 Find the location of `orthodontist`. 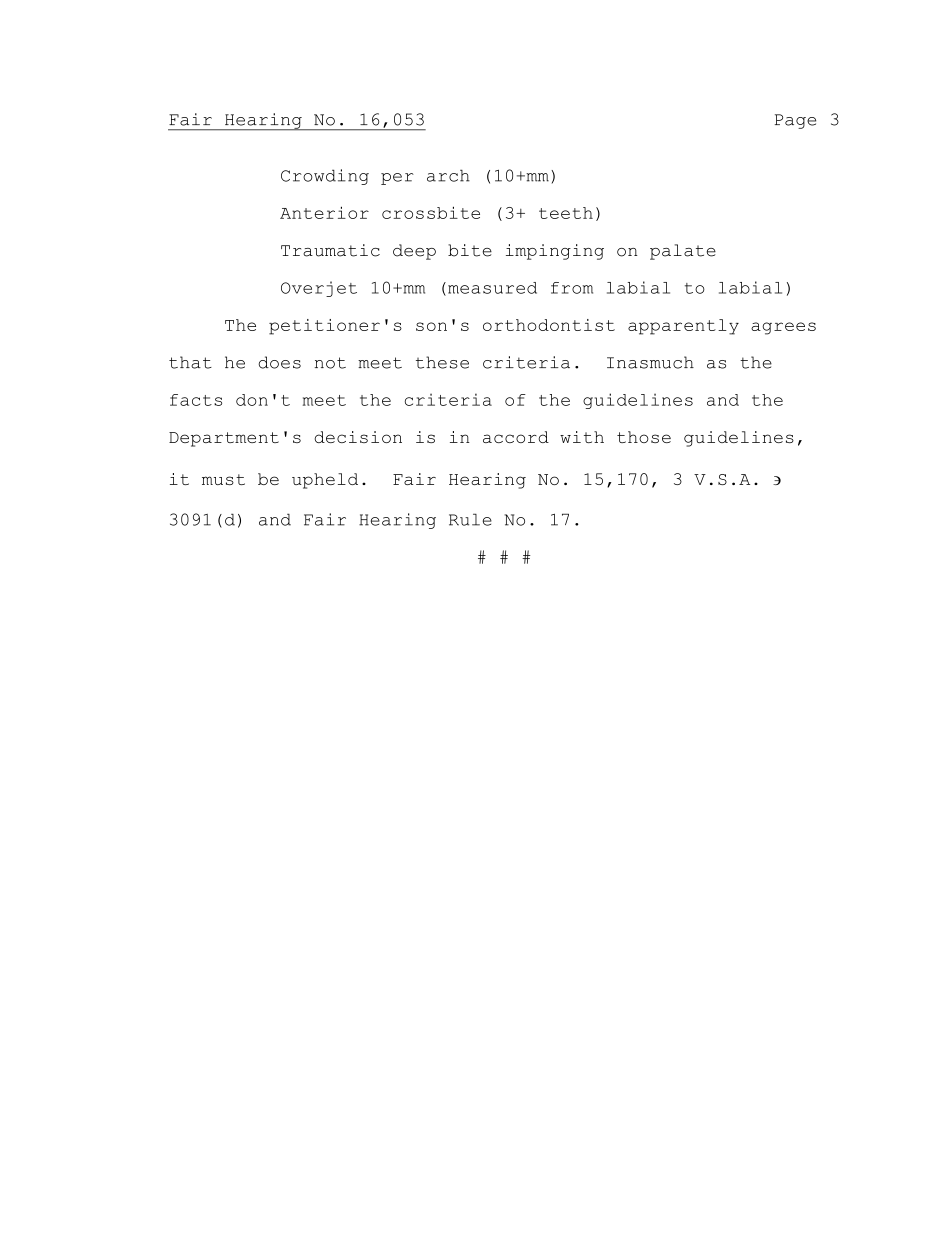

orthodontist is located at coordinates (549, 325).
